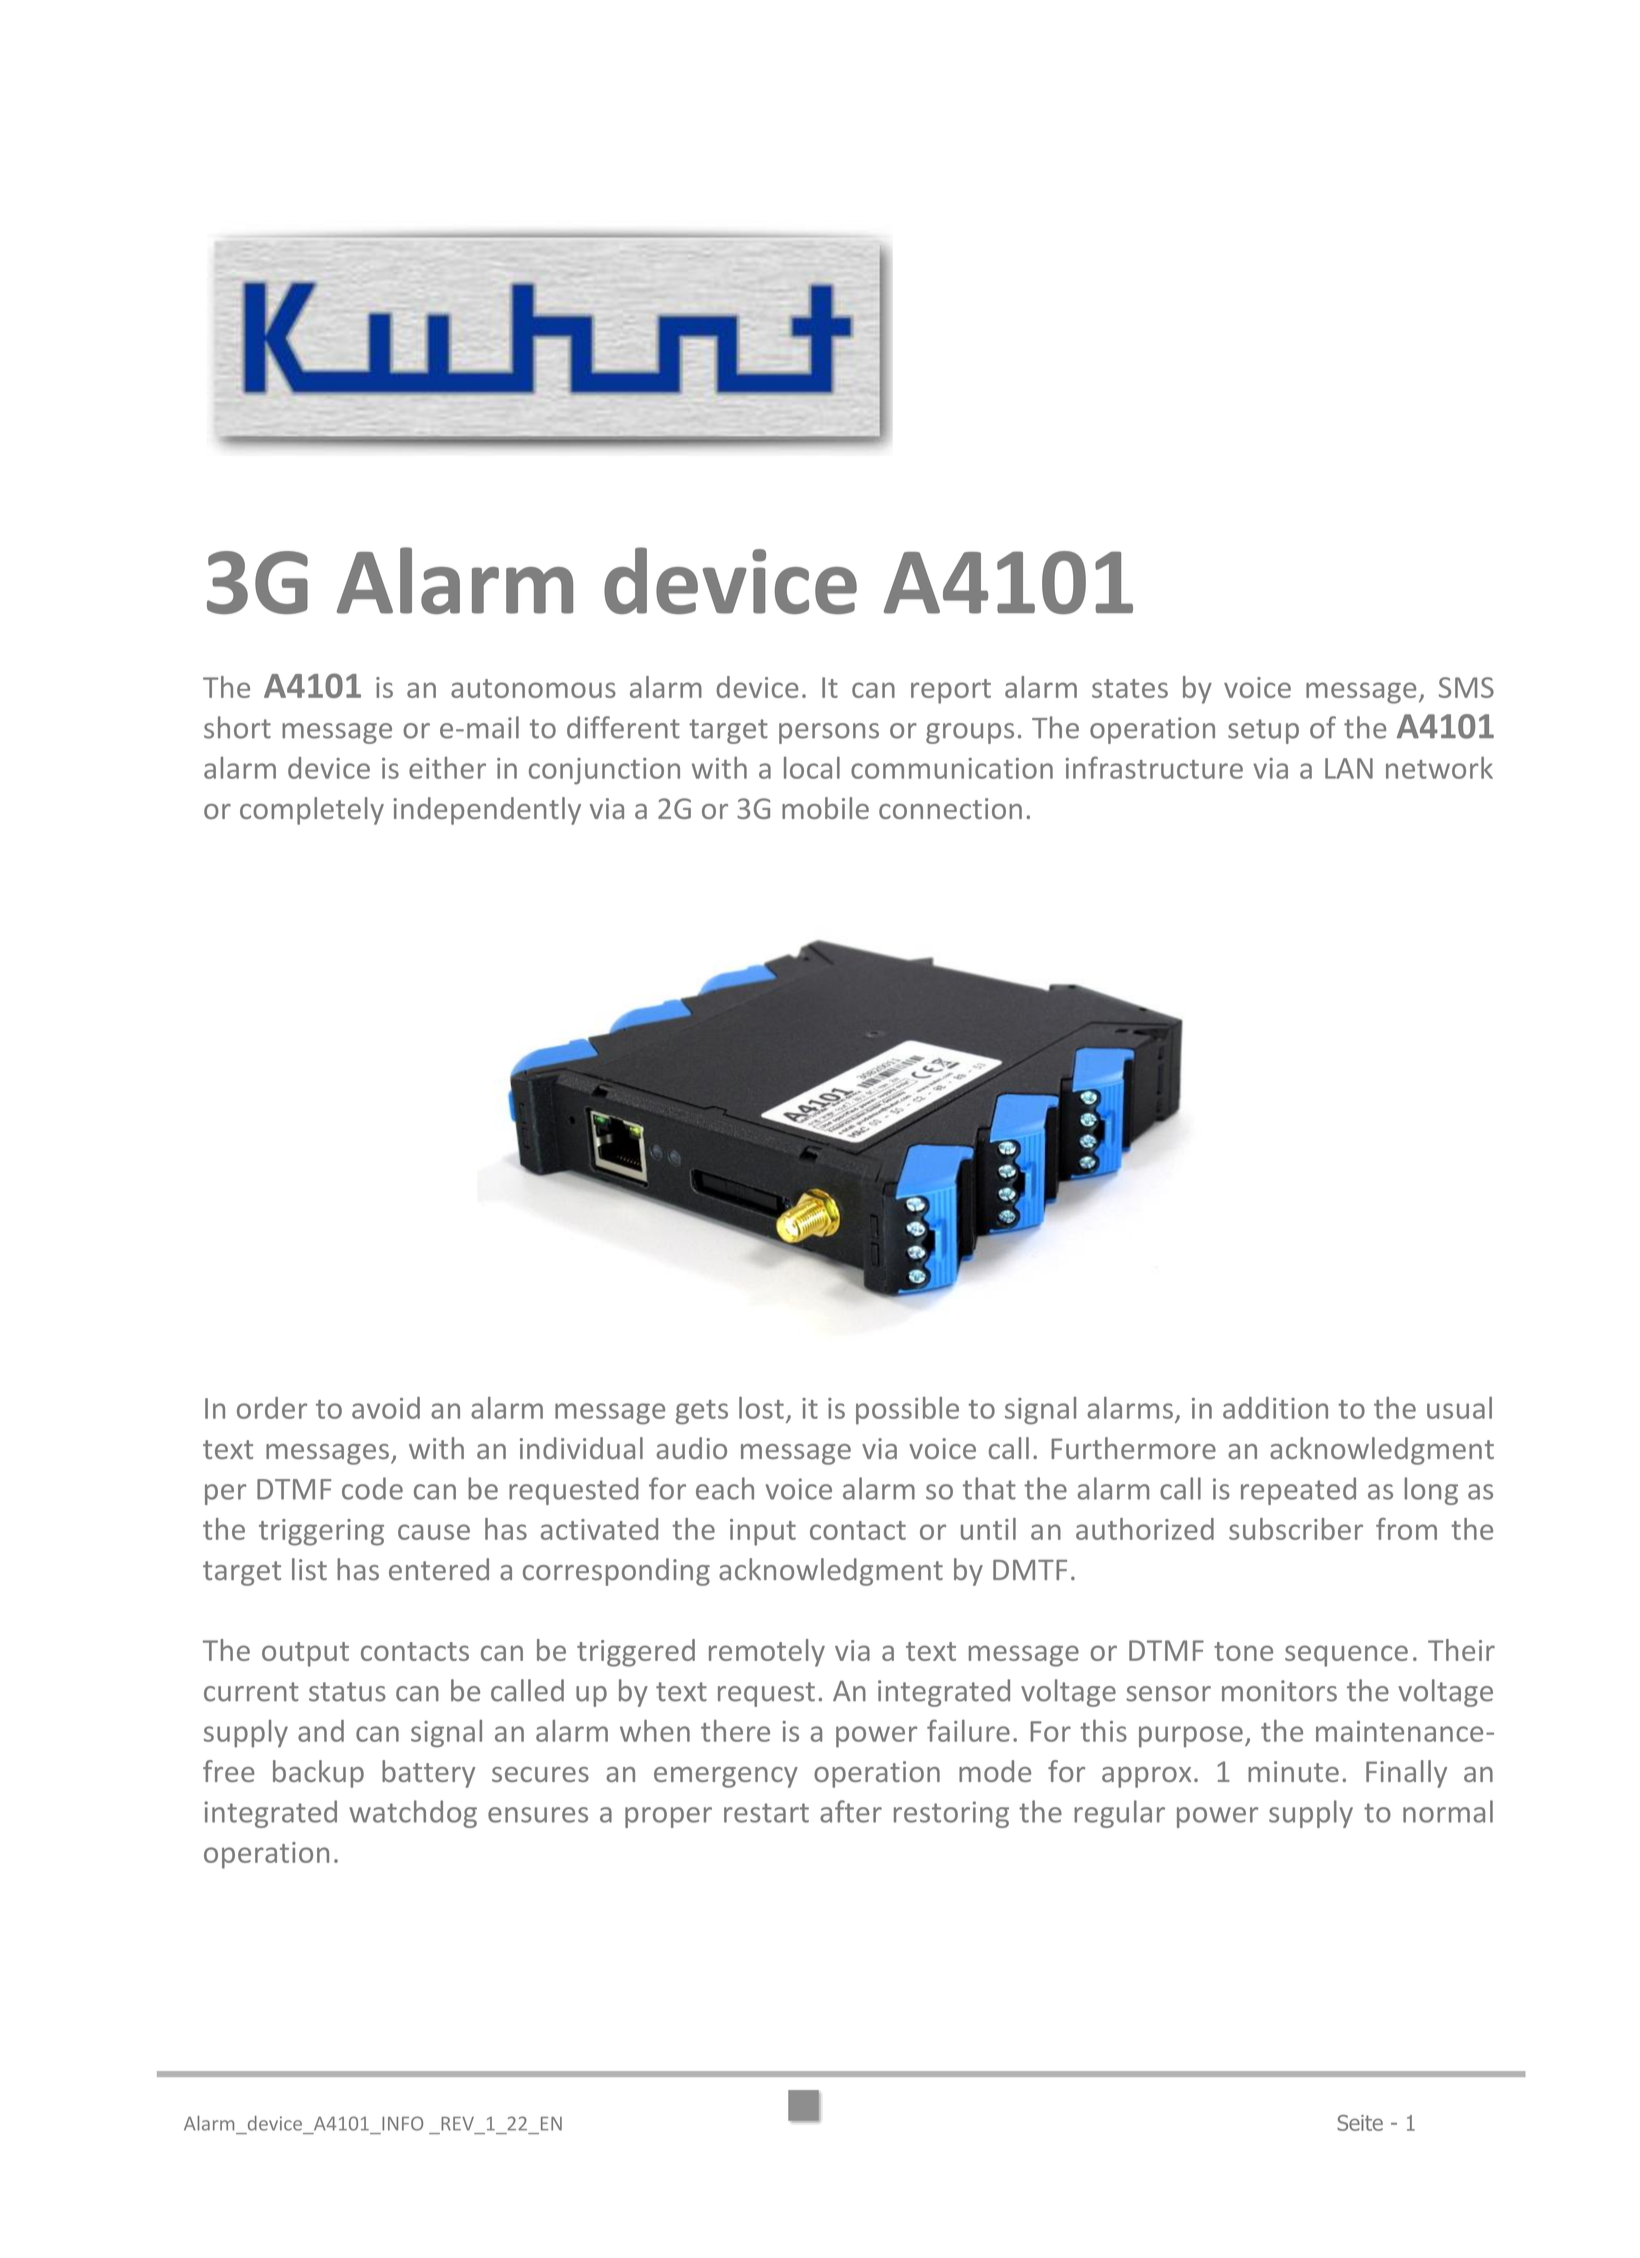 The width and height of the screenshot is (1640, 2258). What do you see at coordinates (447, 768) in the screenshot?
I see `either` at bounding box center [447, 768].
